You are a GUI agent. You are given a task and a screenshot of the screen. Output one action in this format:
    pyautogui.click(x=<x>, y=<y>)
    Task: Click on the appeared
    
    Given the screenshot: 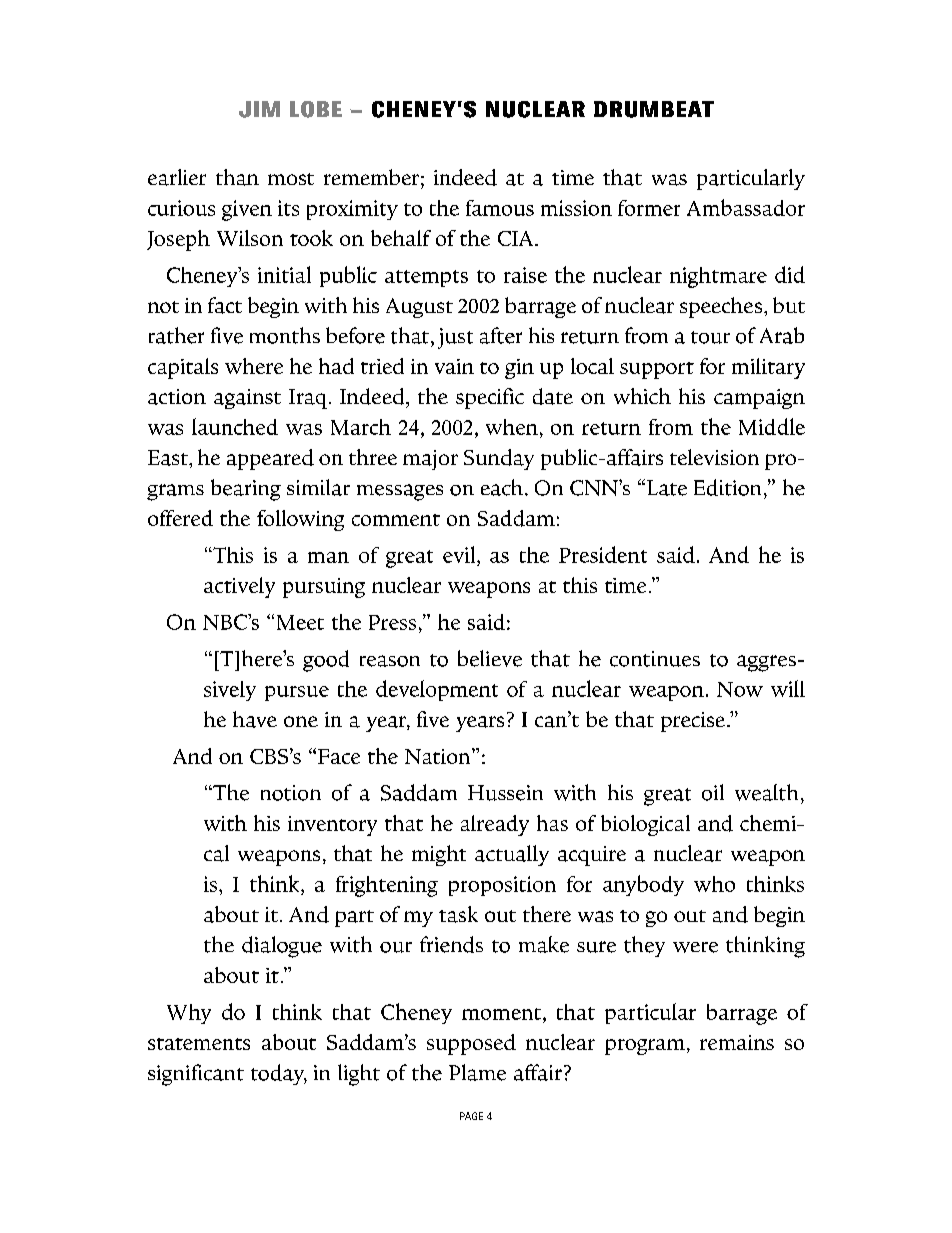 What is the action you would take?
    pyautogui.click(x=270, y=459)
